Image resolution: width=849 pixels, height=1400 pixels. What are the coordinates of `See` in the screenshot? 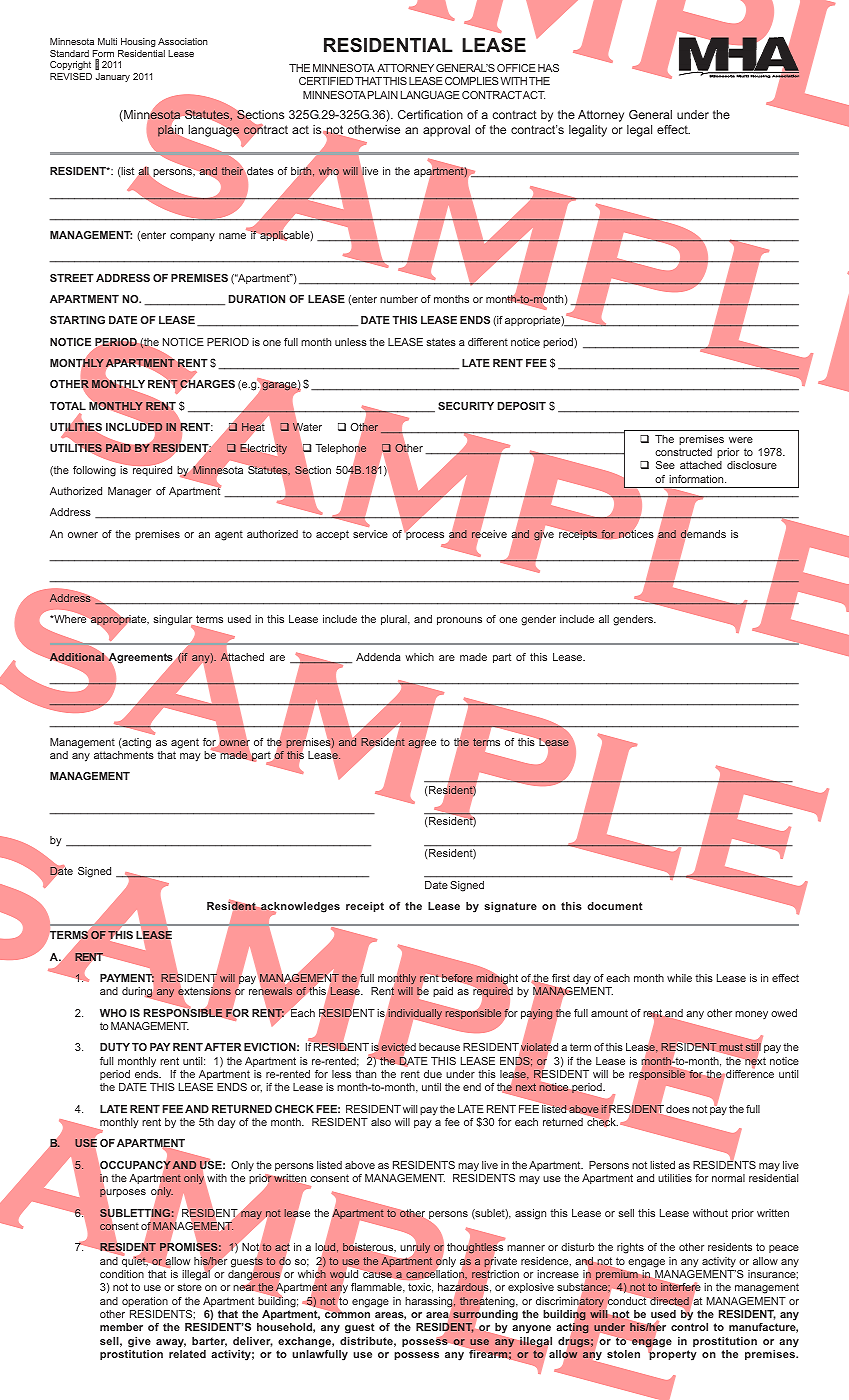 It's located at (665, 465).
